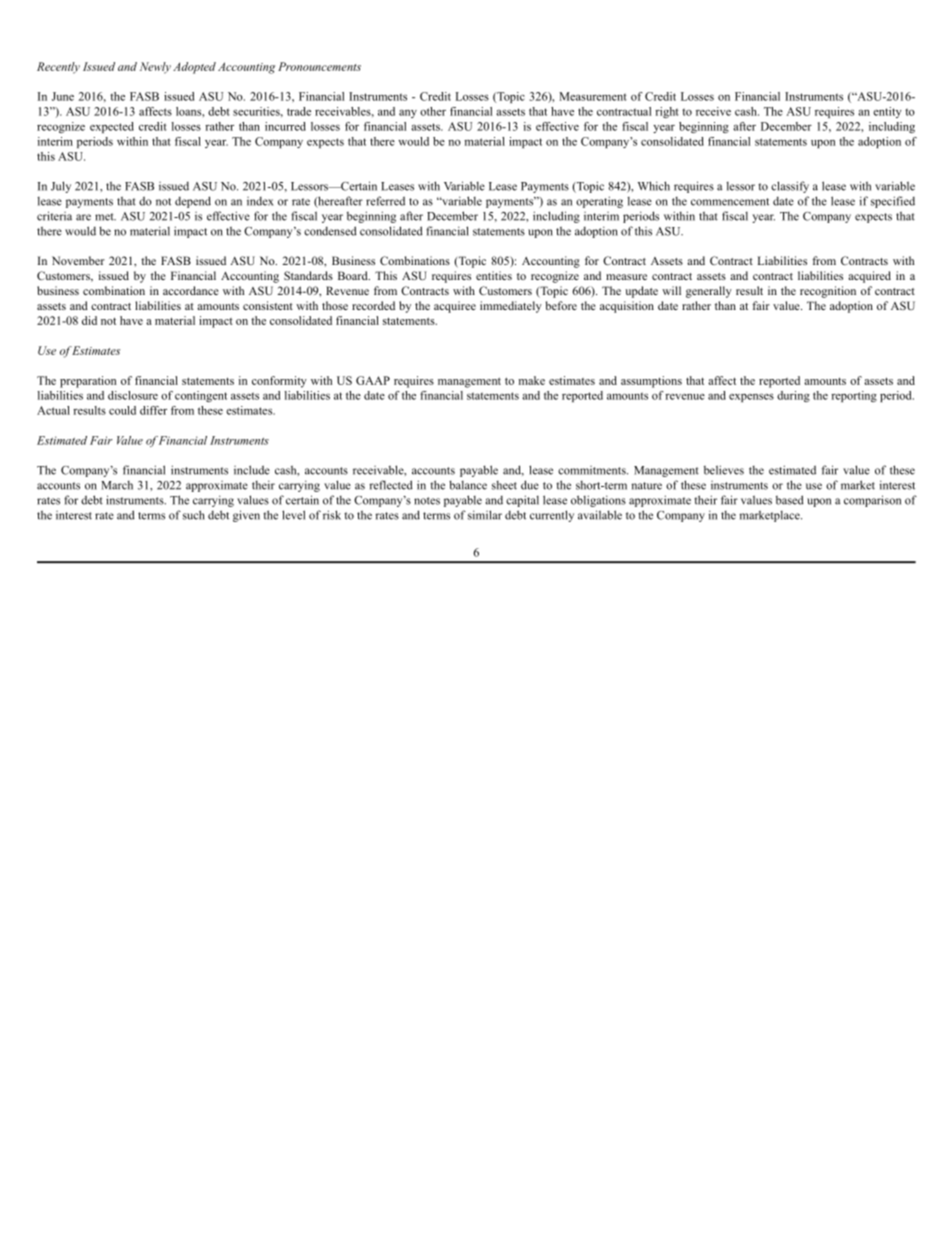 This page has height=1233, width=952. What do you see at coordinates (713, 111) in the page?
I see `receive` at bounding box center [713, 111].
